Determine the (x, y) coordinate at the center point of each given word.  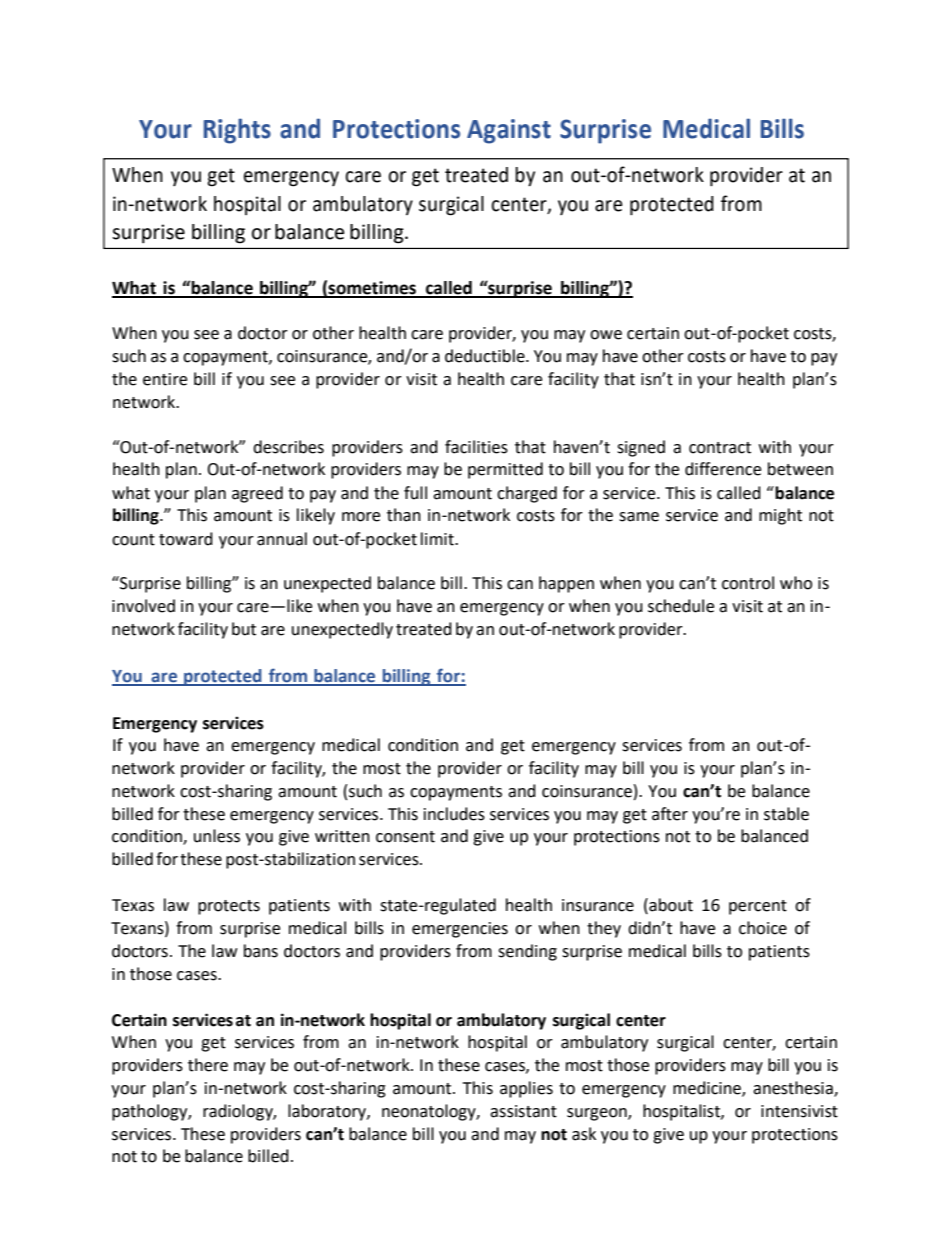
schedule (681, 606)
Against (509, 131)
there (208, 1065)
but (244, 629)
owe (606, 335)
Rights (237, 131)
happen (566, 584)
